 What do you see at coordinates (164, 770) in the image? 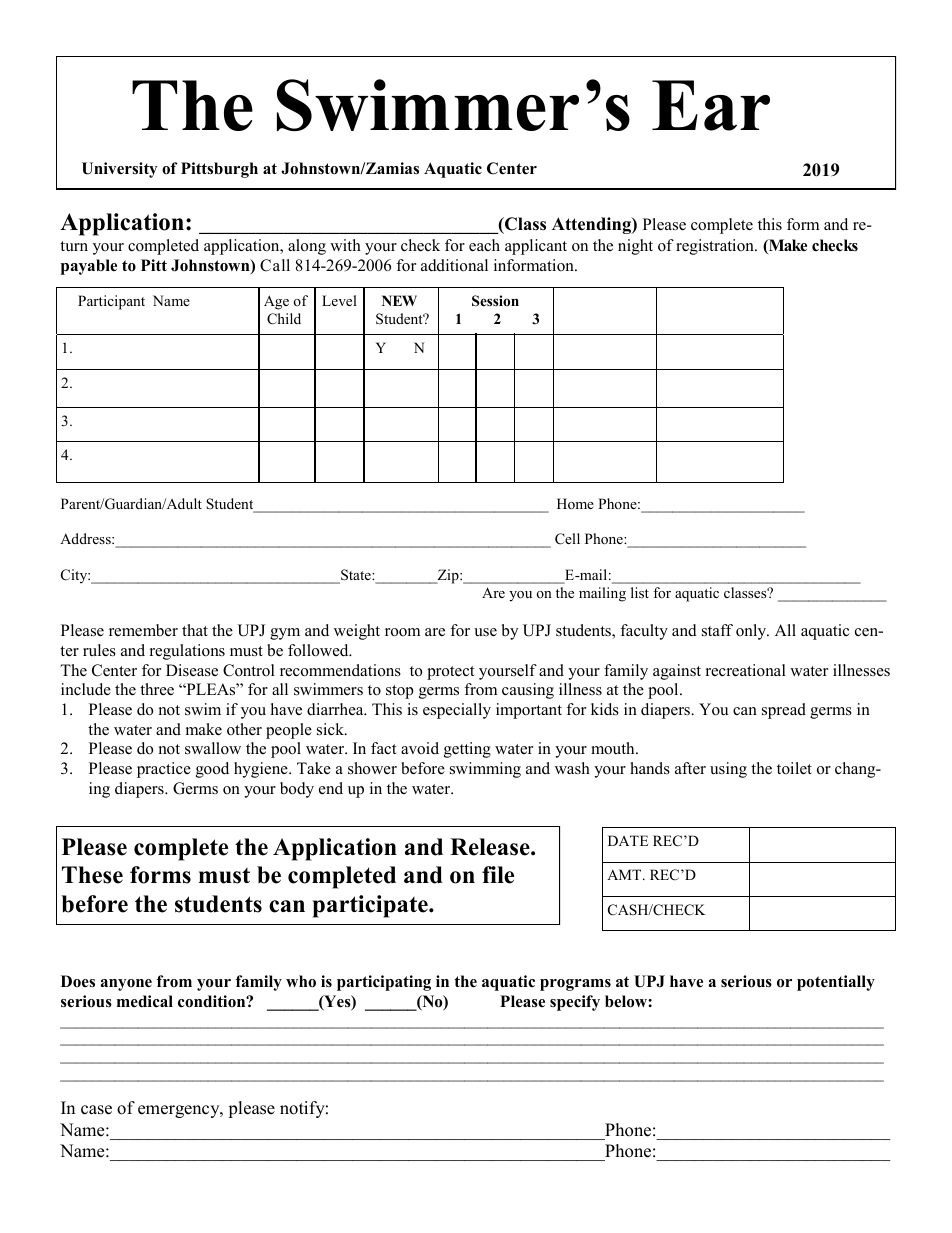
I see `practice` at bounding box center [164, 770].
